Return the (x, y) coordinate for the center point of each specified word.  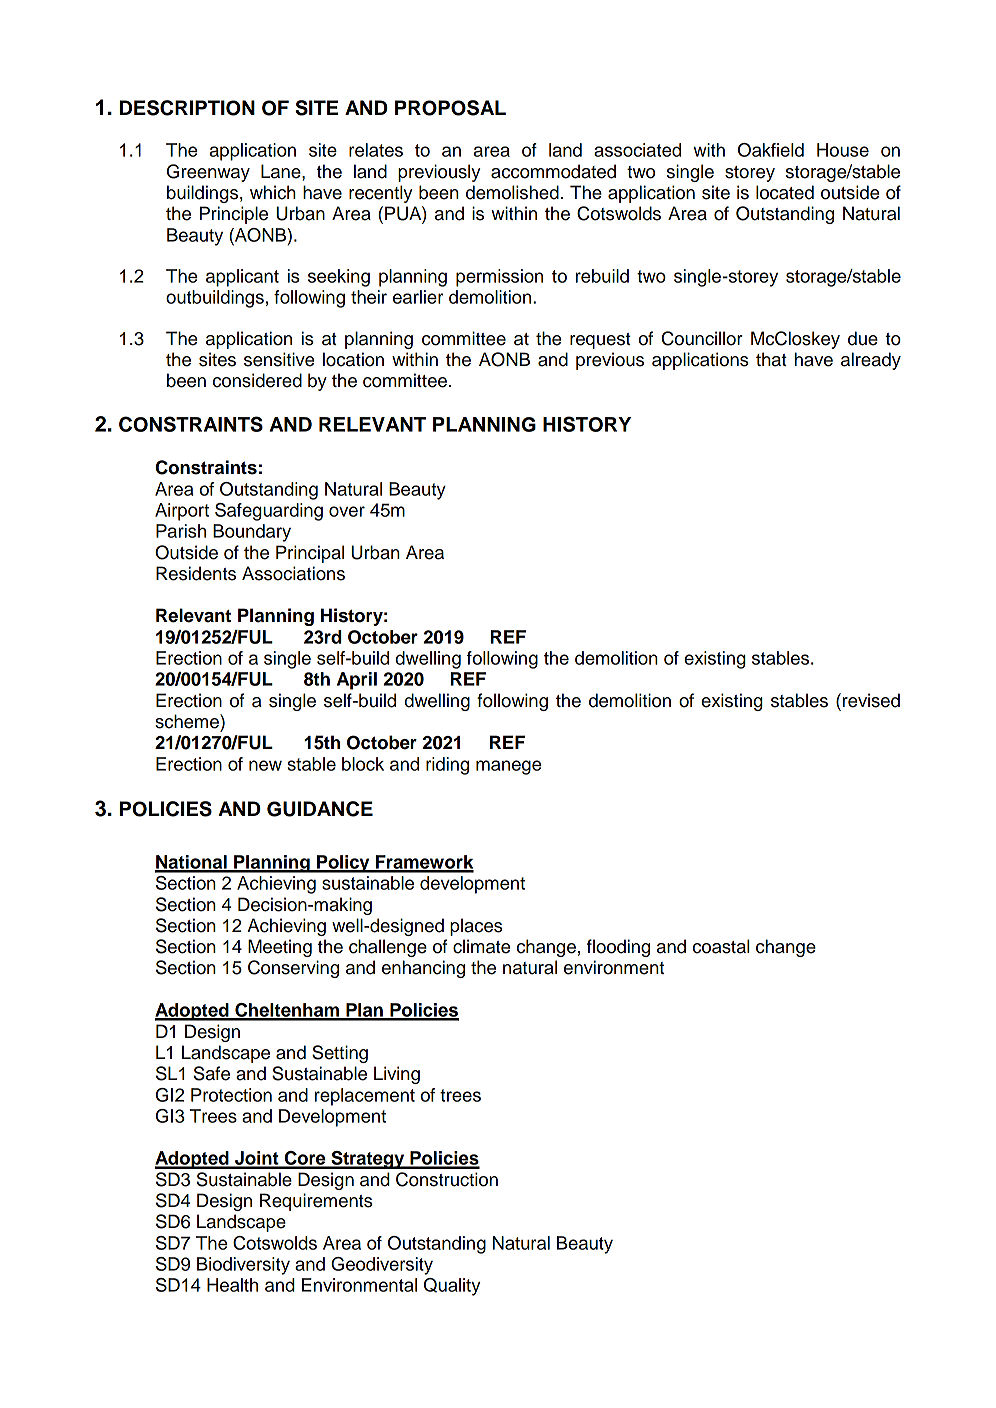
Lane (282, 171)
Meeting (280, 948)
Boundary (252, 533)
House (843, 150)
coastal (721, 946)
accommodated (553, 171)
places (476, 927)
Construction (447, 1179)
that (771, 359)
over (347, 511)
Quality (452, 1287)
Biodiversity (243, 1266)
